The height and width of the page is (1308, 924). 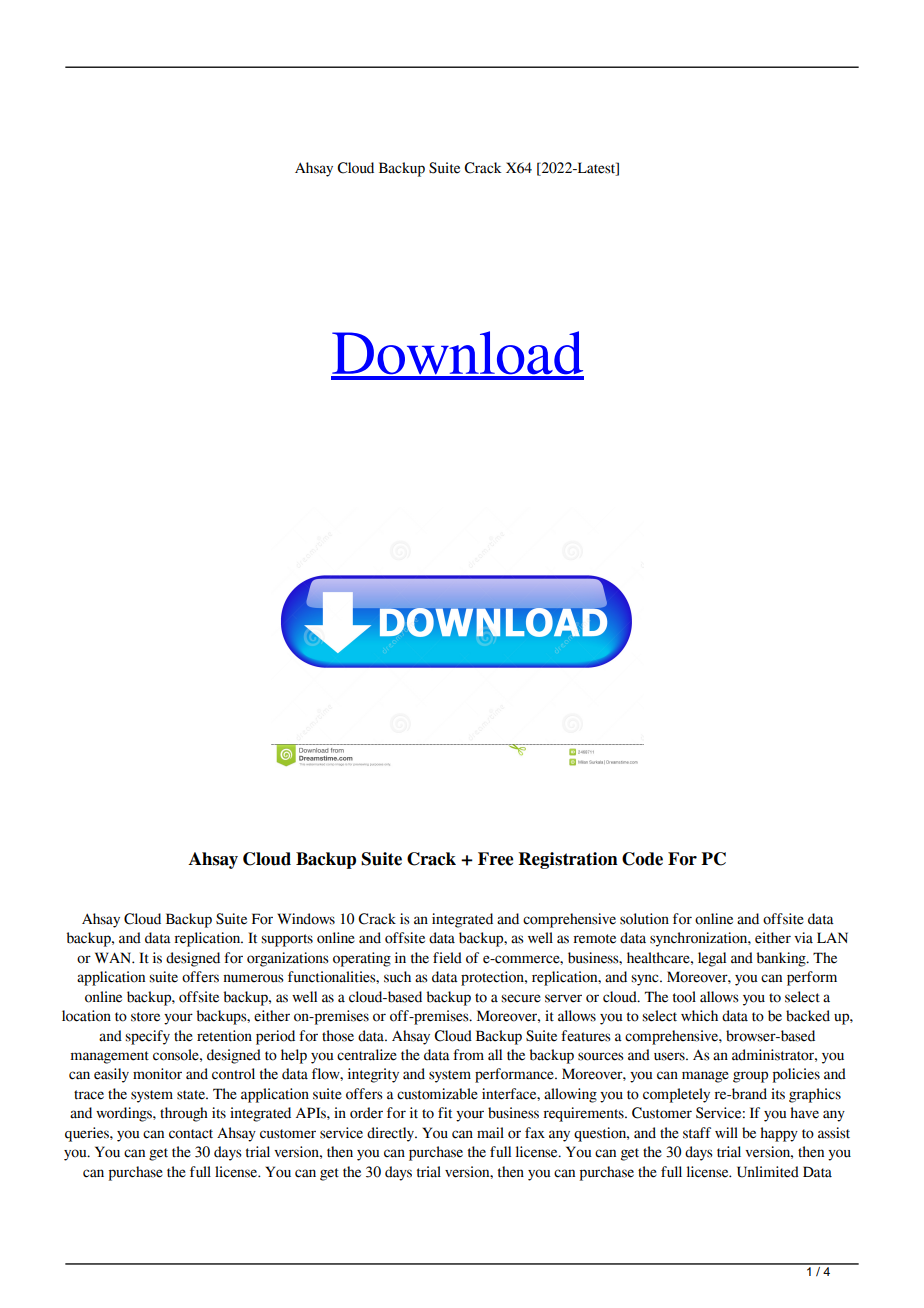 What do you see at coordinates (490, 1133) in the page?
I see `mail` at bounding box center [490, 1133].
